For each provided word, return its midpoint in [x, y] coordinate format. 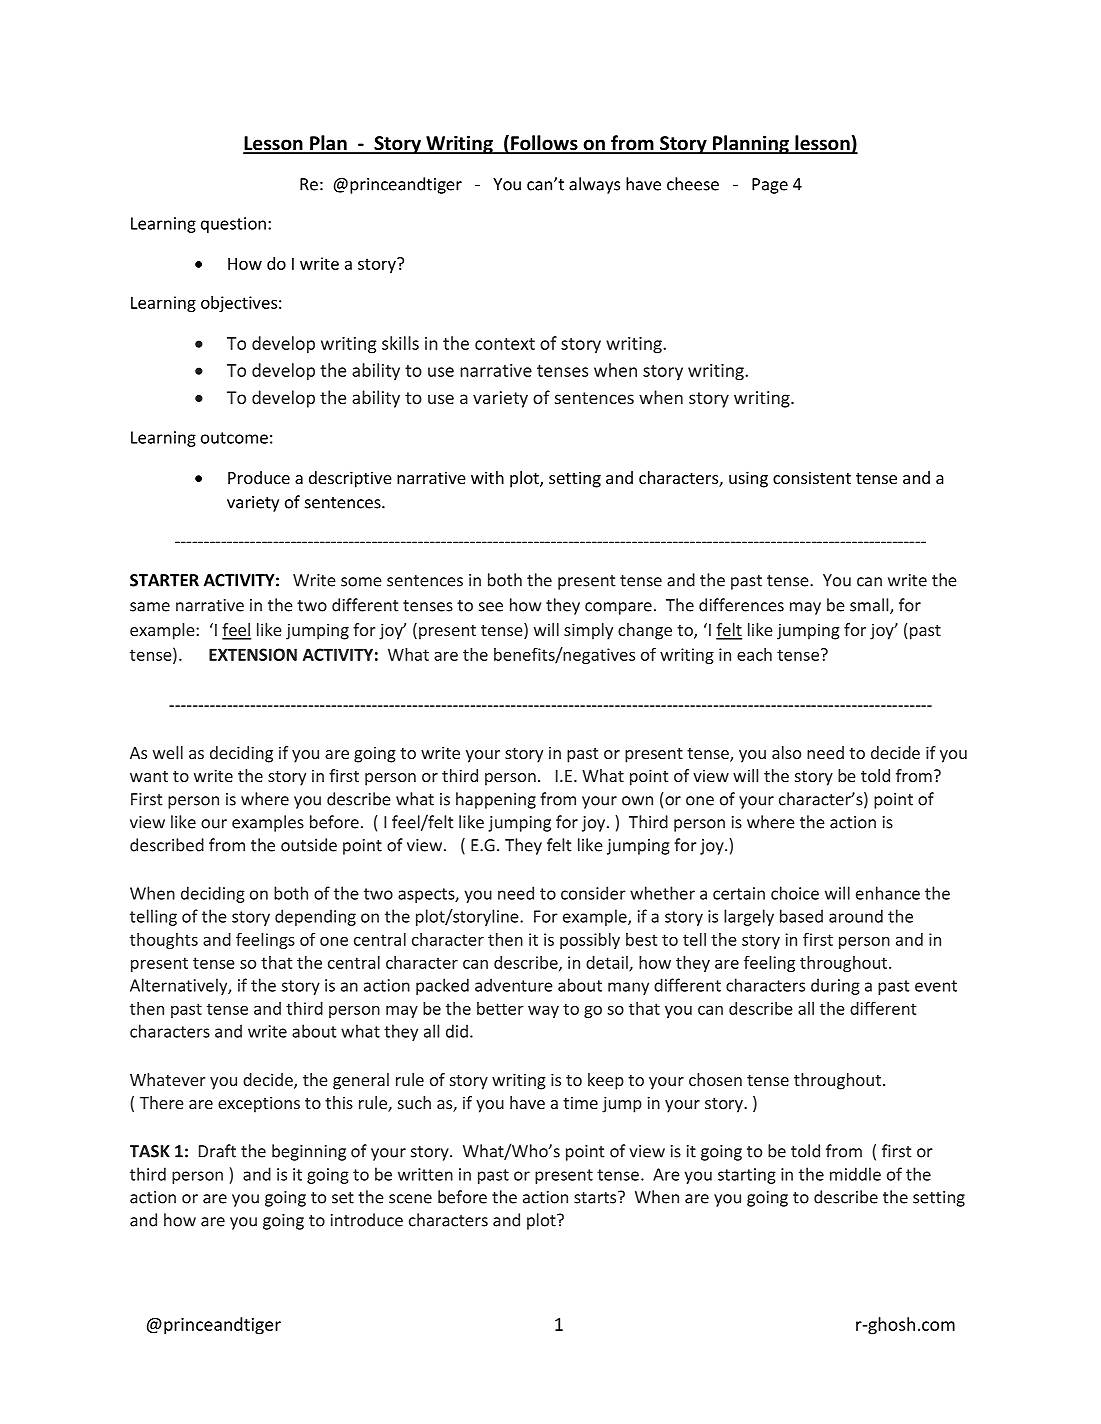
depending [315, 917]
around [856, 916]
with [487, 477]
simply [588, 631]
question [233, 225]
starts [596, 1197]
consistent [812, 477]
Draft [217, 1151]
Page [770, 186]
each [754, 654]
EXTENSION [253, 654]
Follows [544, 144]
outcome [234, 438]
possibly [590, 941]
